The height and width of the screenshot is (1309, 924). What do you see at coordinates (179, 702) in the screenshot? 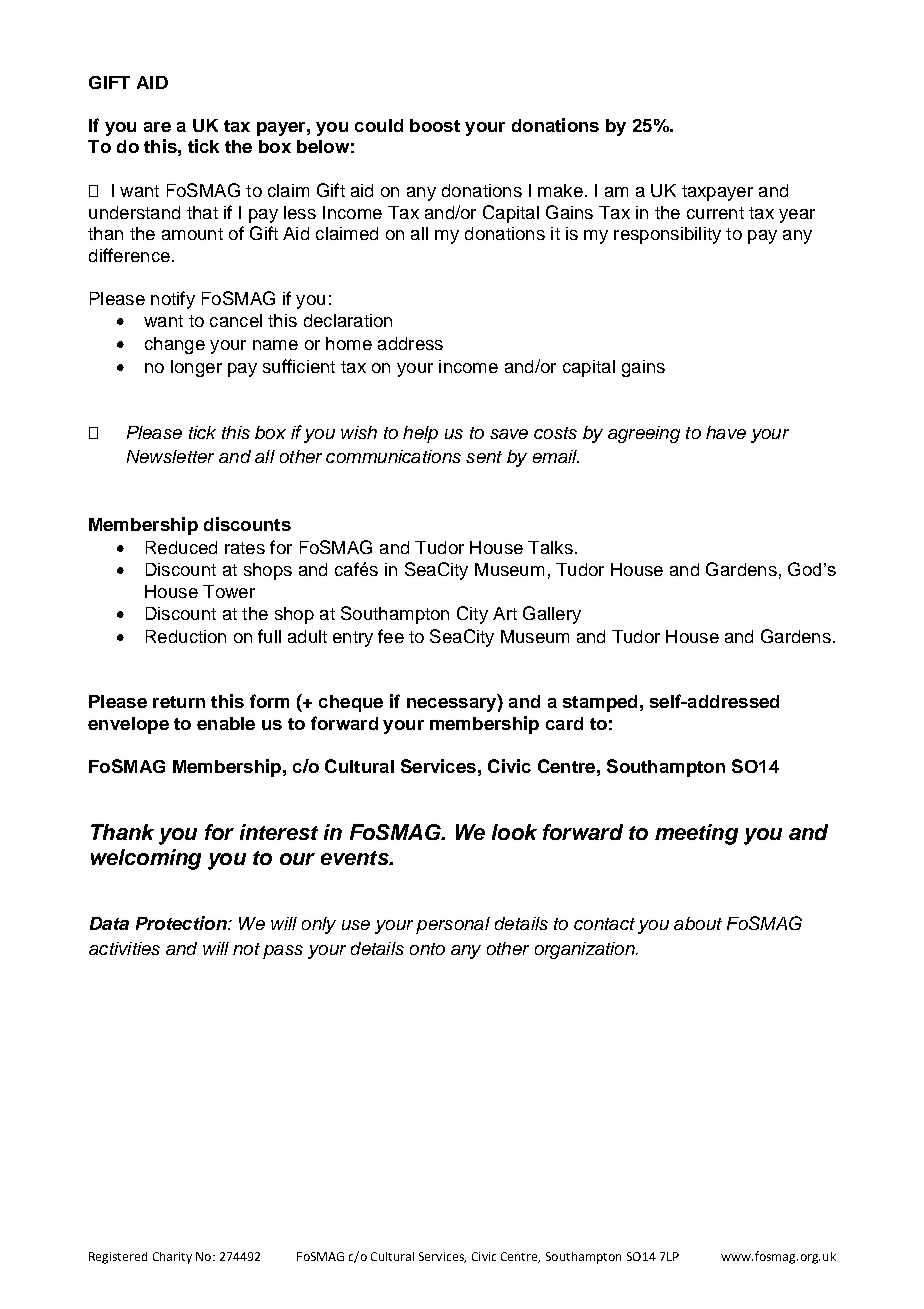
I see `return` at bounding box center [179, 702].
